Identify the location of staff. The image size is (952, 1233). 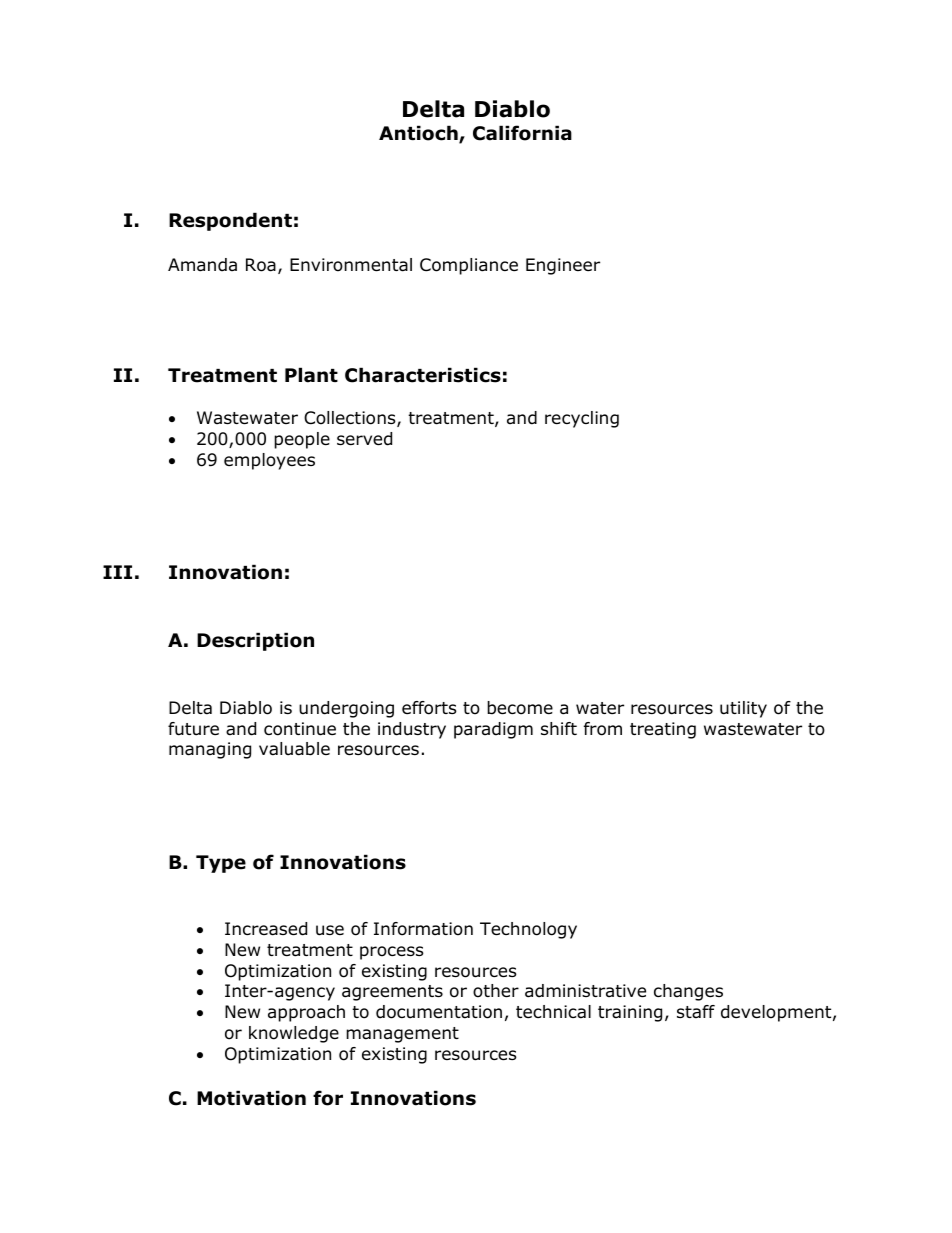
(696, 1012).
